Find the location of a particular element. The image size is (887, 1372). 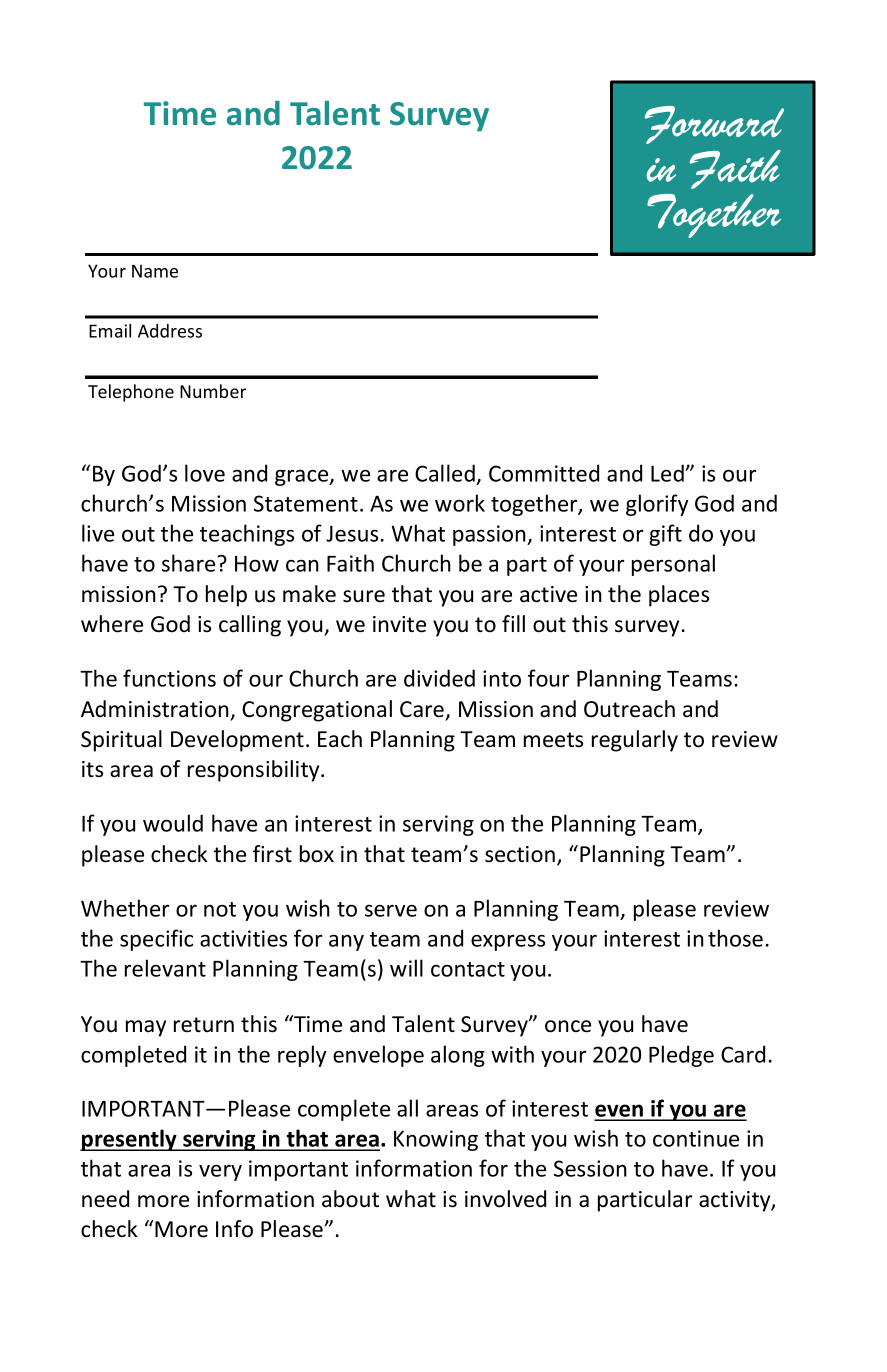

specific is located at coordinates (156, 940).
